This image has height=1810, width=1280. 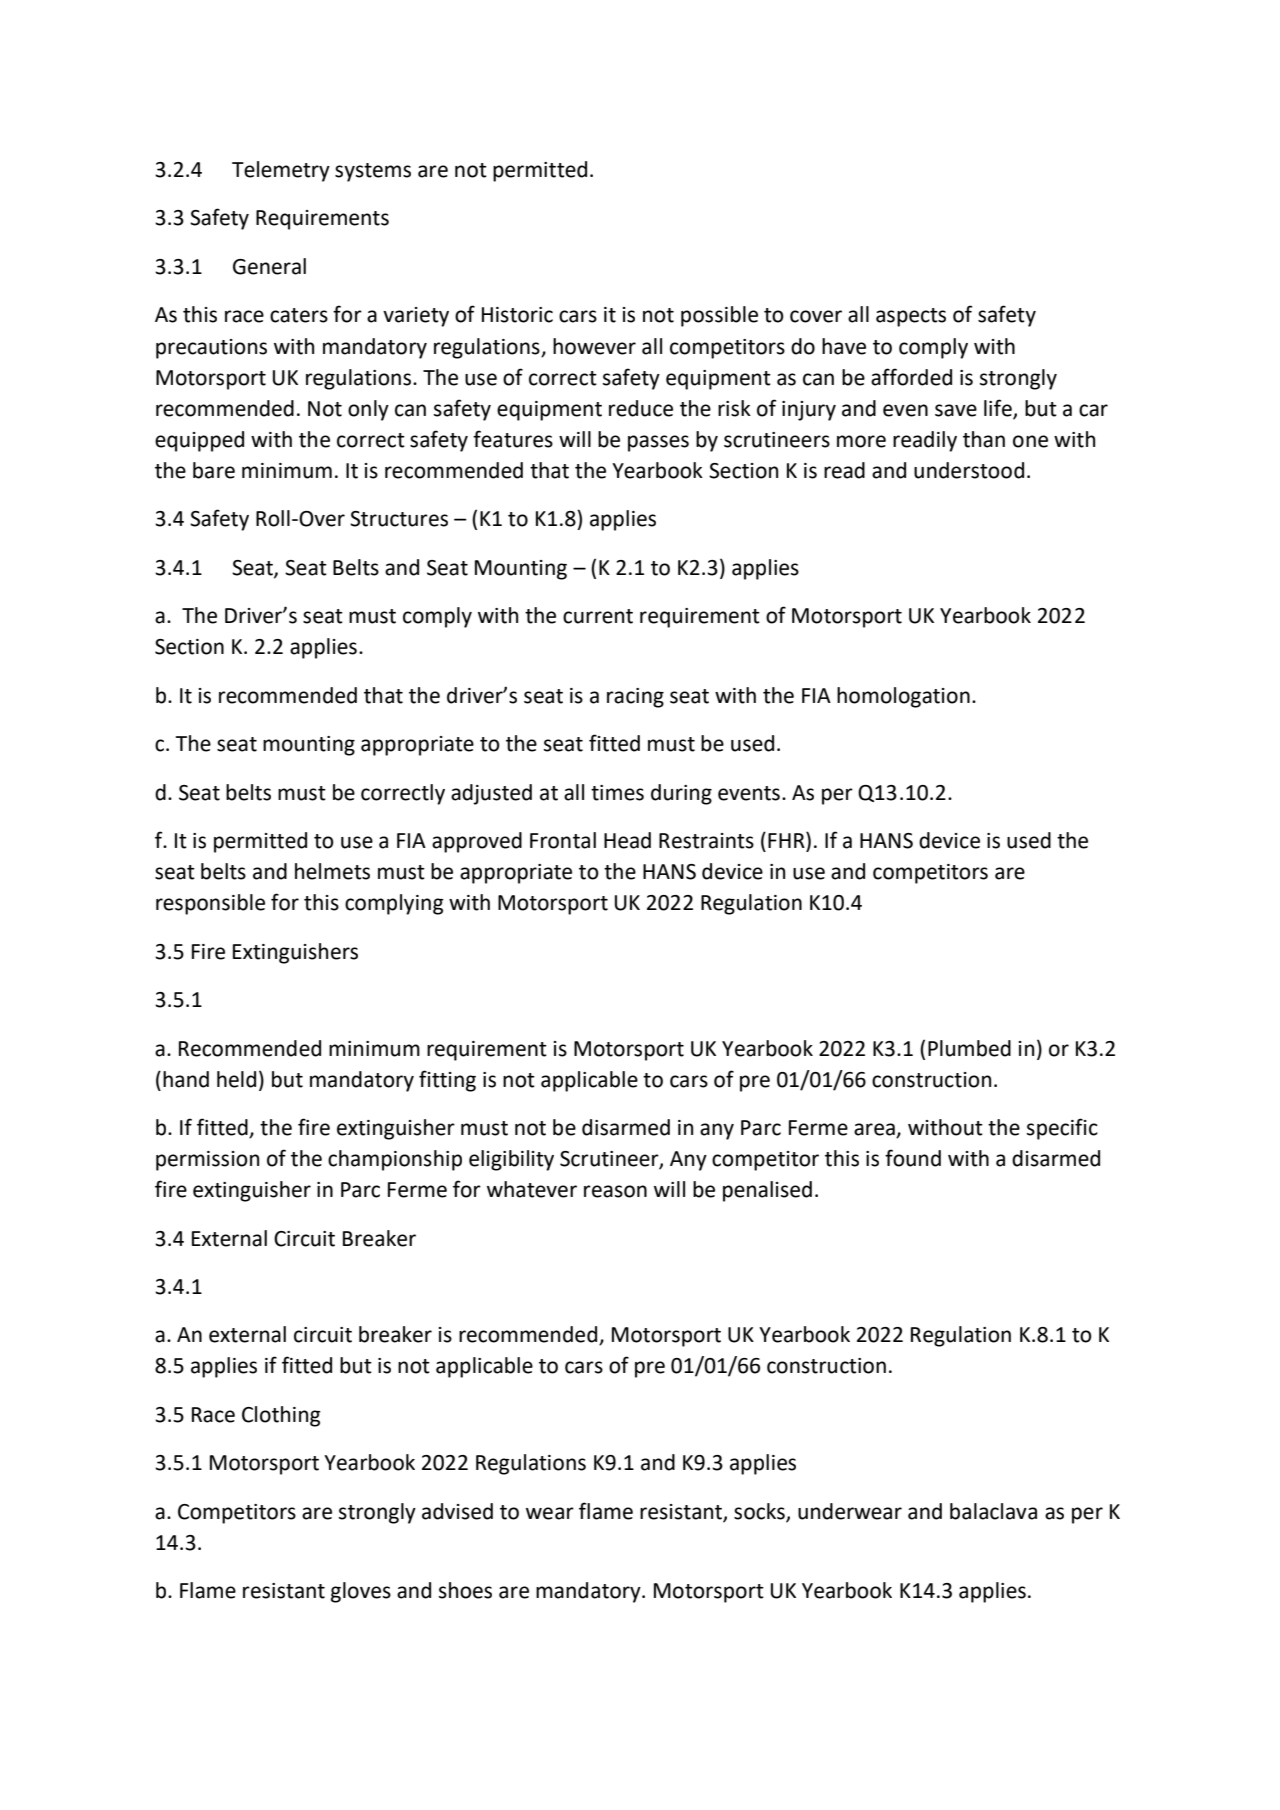 What do you see at coordinates (615, 1191) in the image?
I see `reason` at bounding box center [615, 1191].
